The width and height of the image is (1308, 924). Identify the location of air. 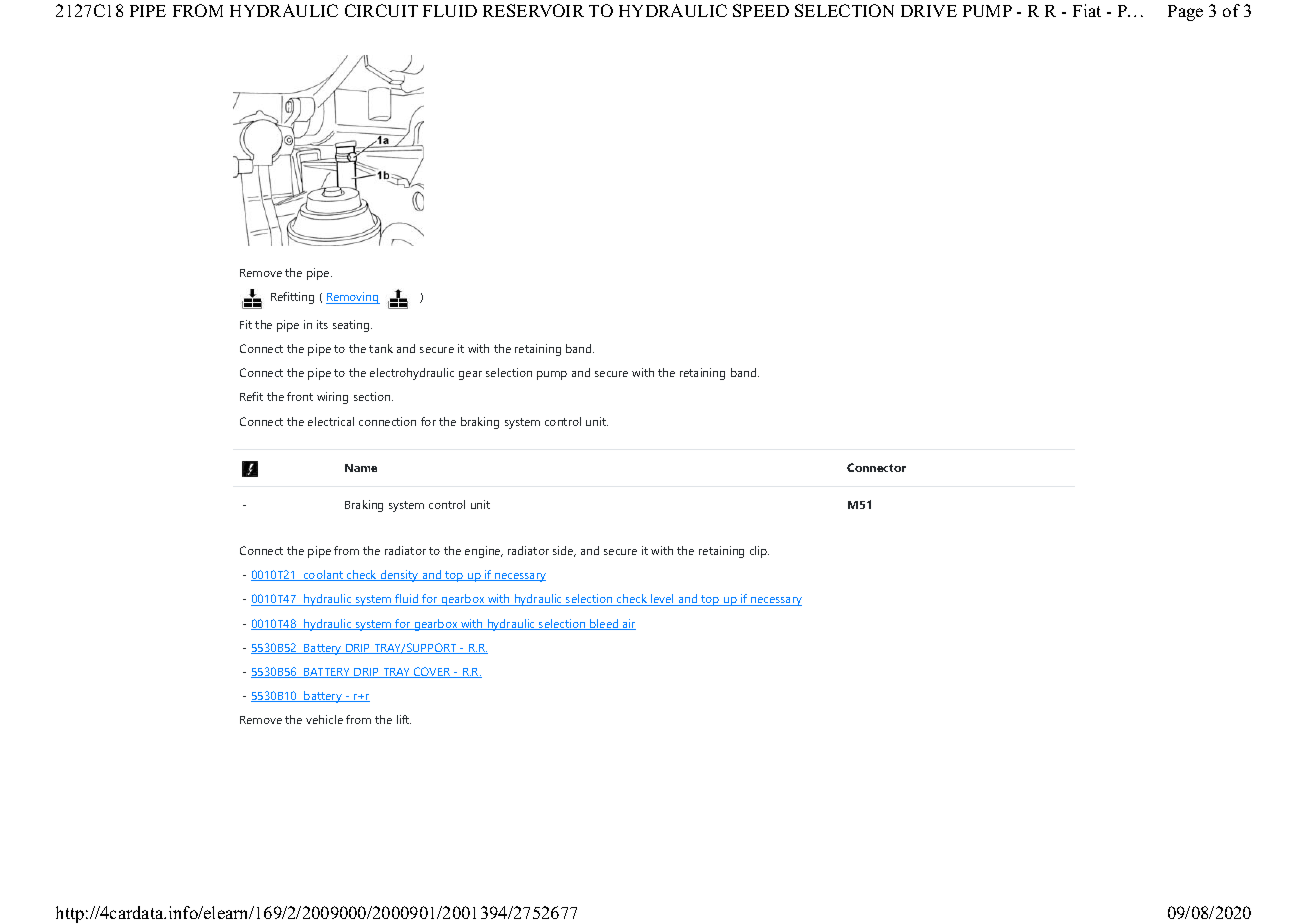
(628, 624).
